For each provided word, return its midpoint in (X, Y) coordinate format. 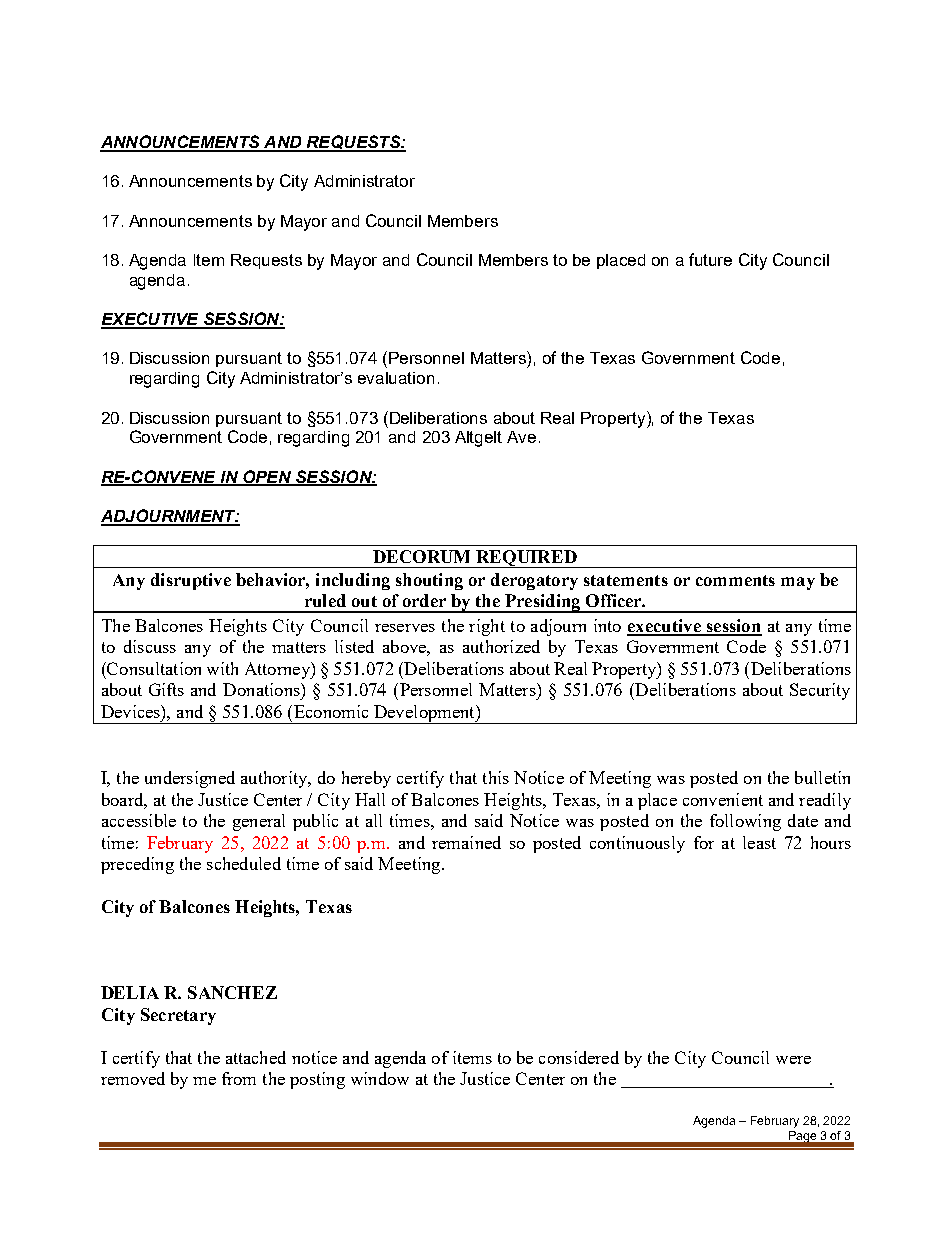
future (710, 259)
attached (256, 1057)
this (496, 777)
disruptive (191, 581)
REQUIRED (526, 559)
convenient (723, 799)
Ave (521, 437)
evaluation (396, 378)
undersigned (190, 779)
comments (735, 580)
